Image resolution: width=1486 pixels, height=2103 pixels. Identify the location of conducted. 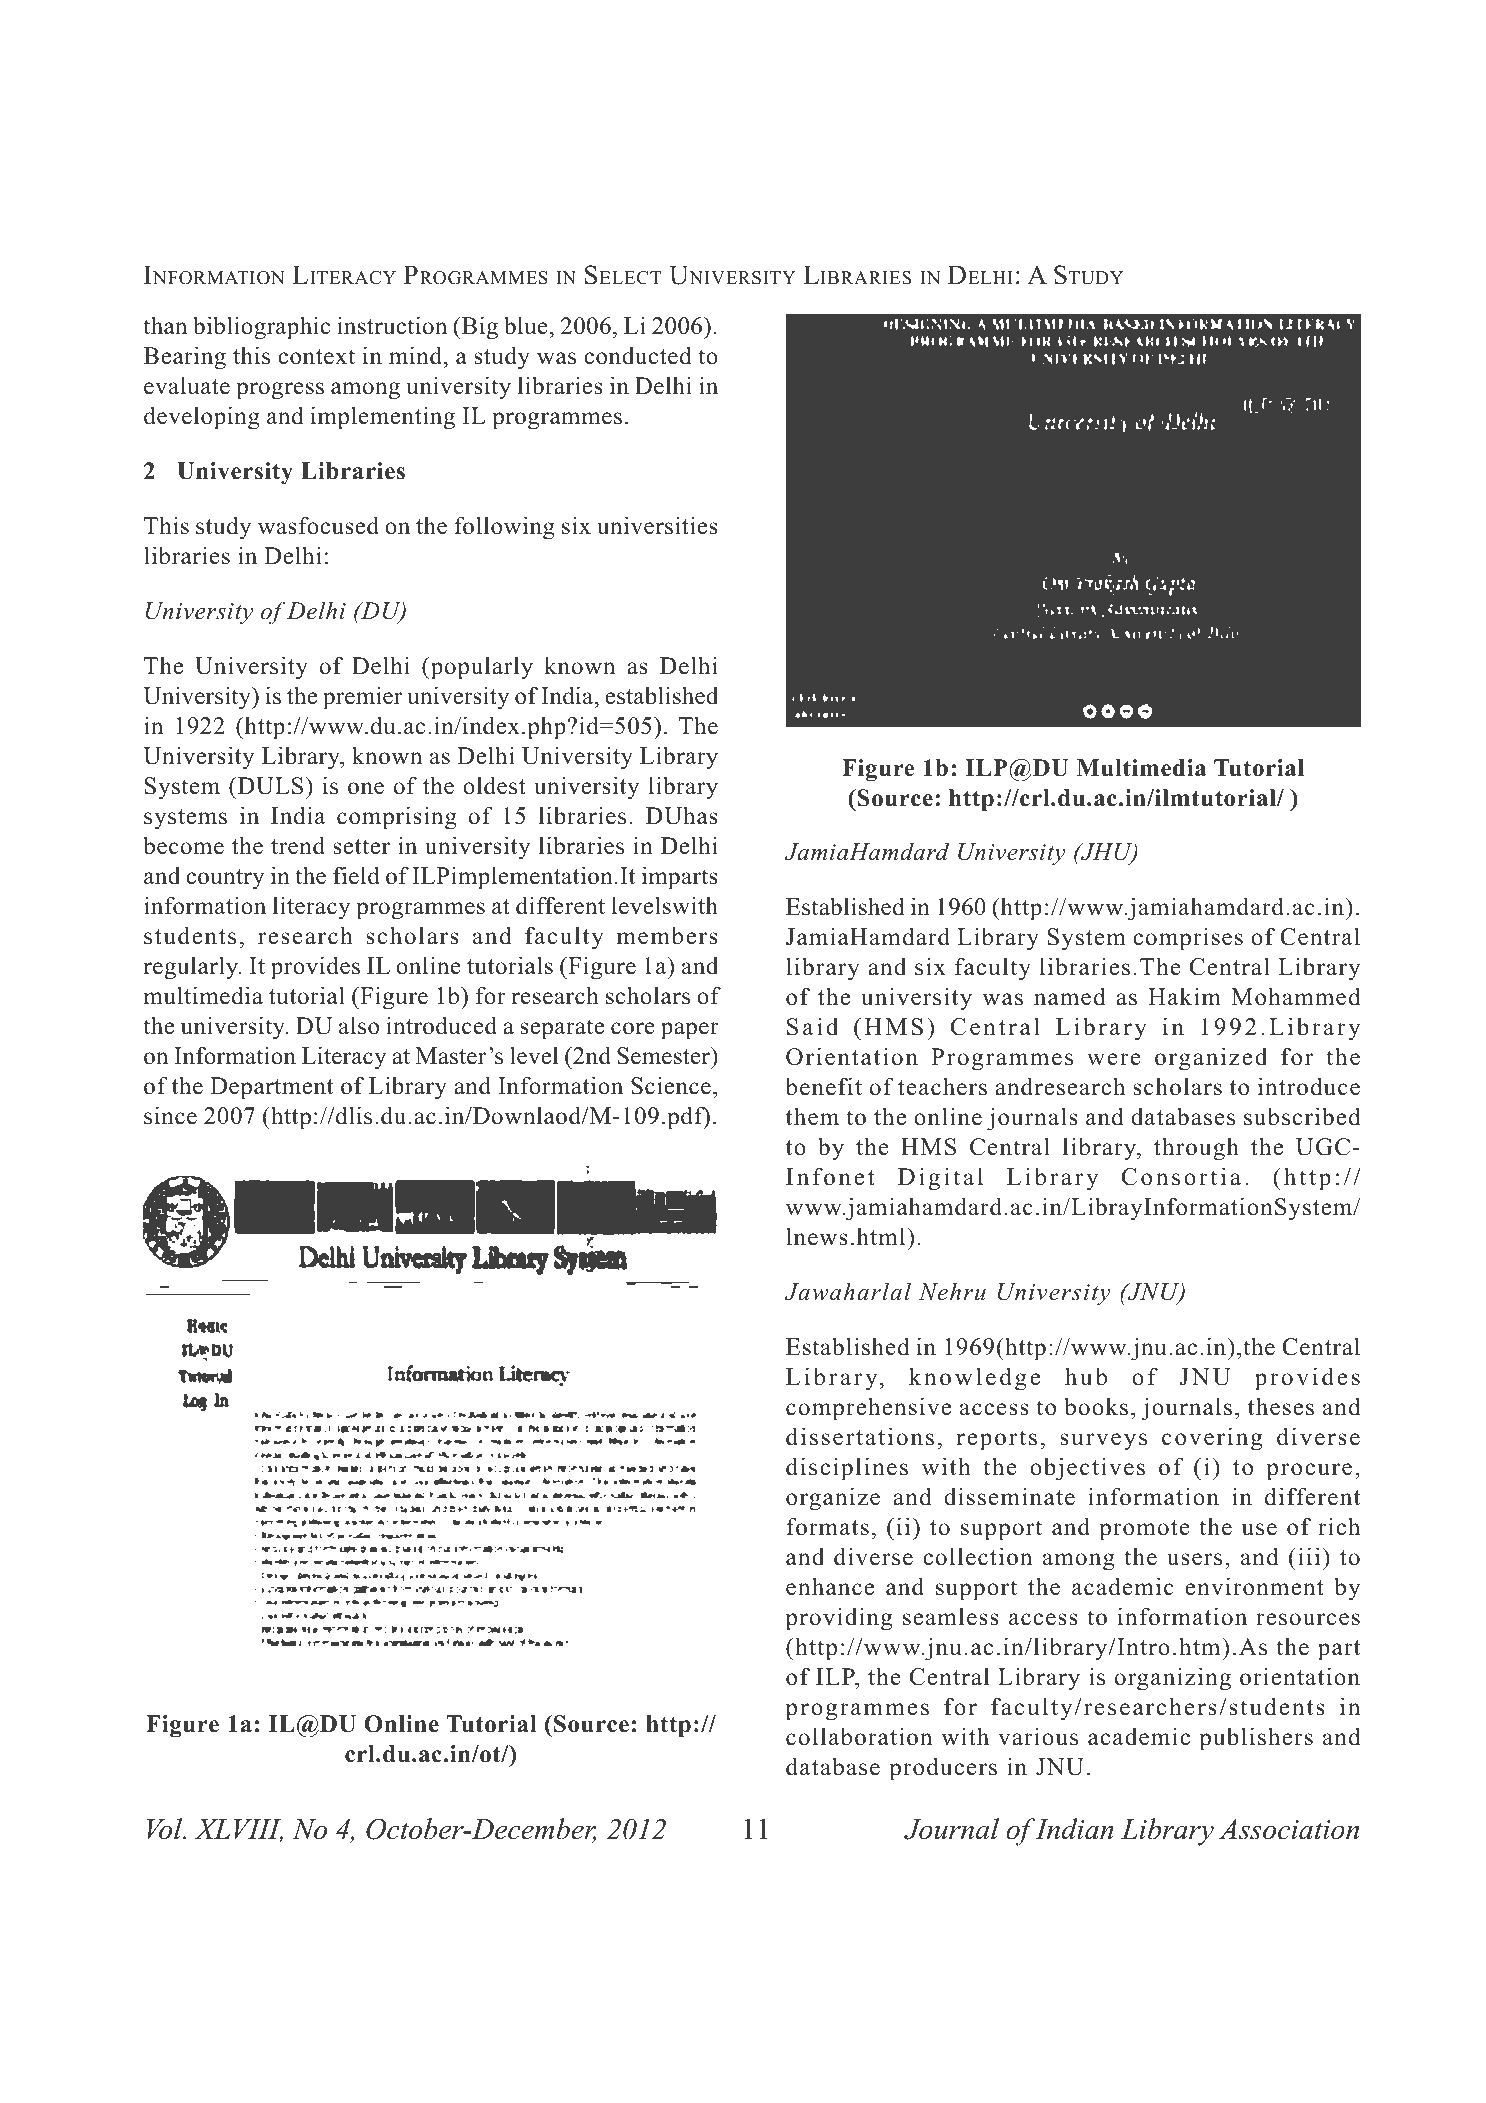
(637, 355).
